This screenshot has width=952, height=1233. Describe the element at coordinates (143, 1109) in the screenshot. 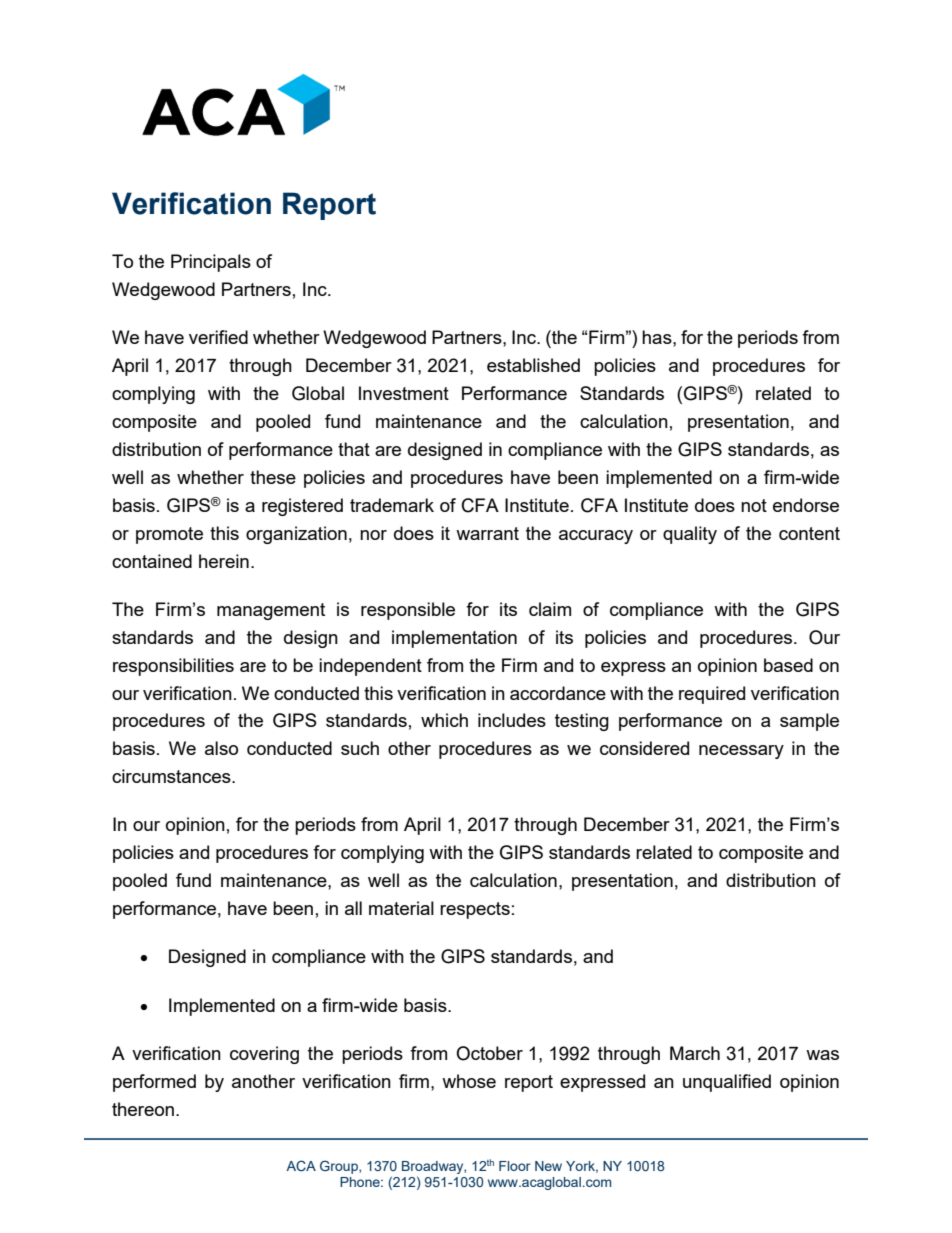

I see `thereon` at that location.
